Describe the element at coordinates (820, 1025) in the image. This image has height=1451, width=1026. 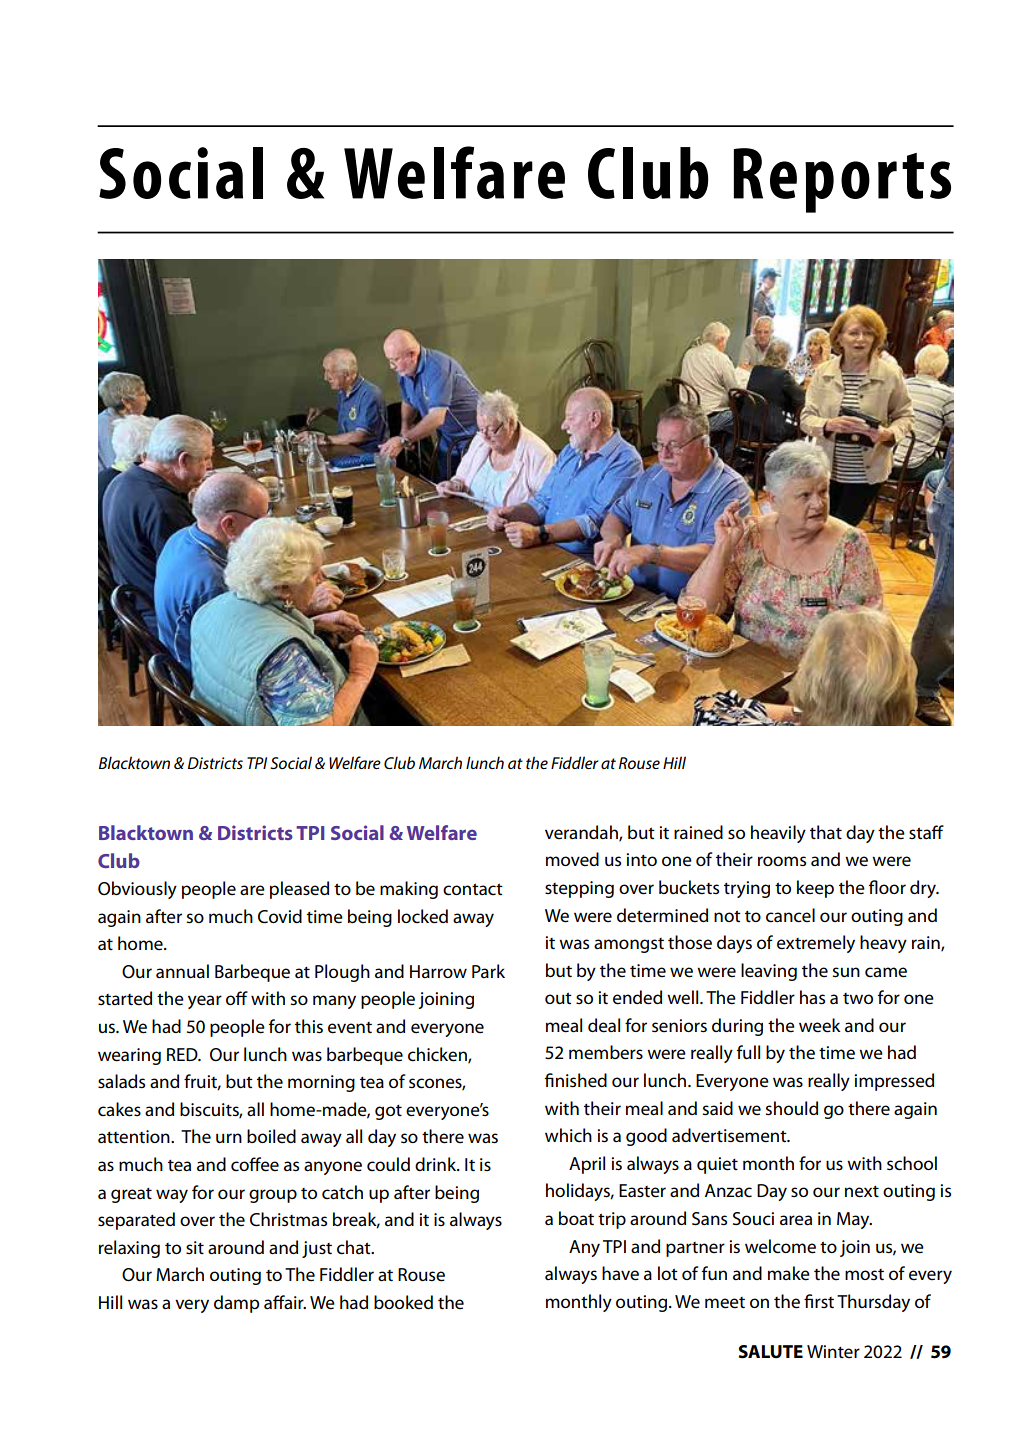
I see `week` at that location.
